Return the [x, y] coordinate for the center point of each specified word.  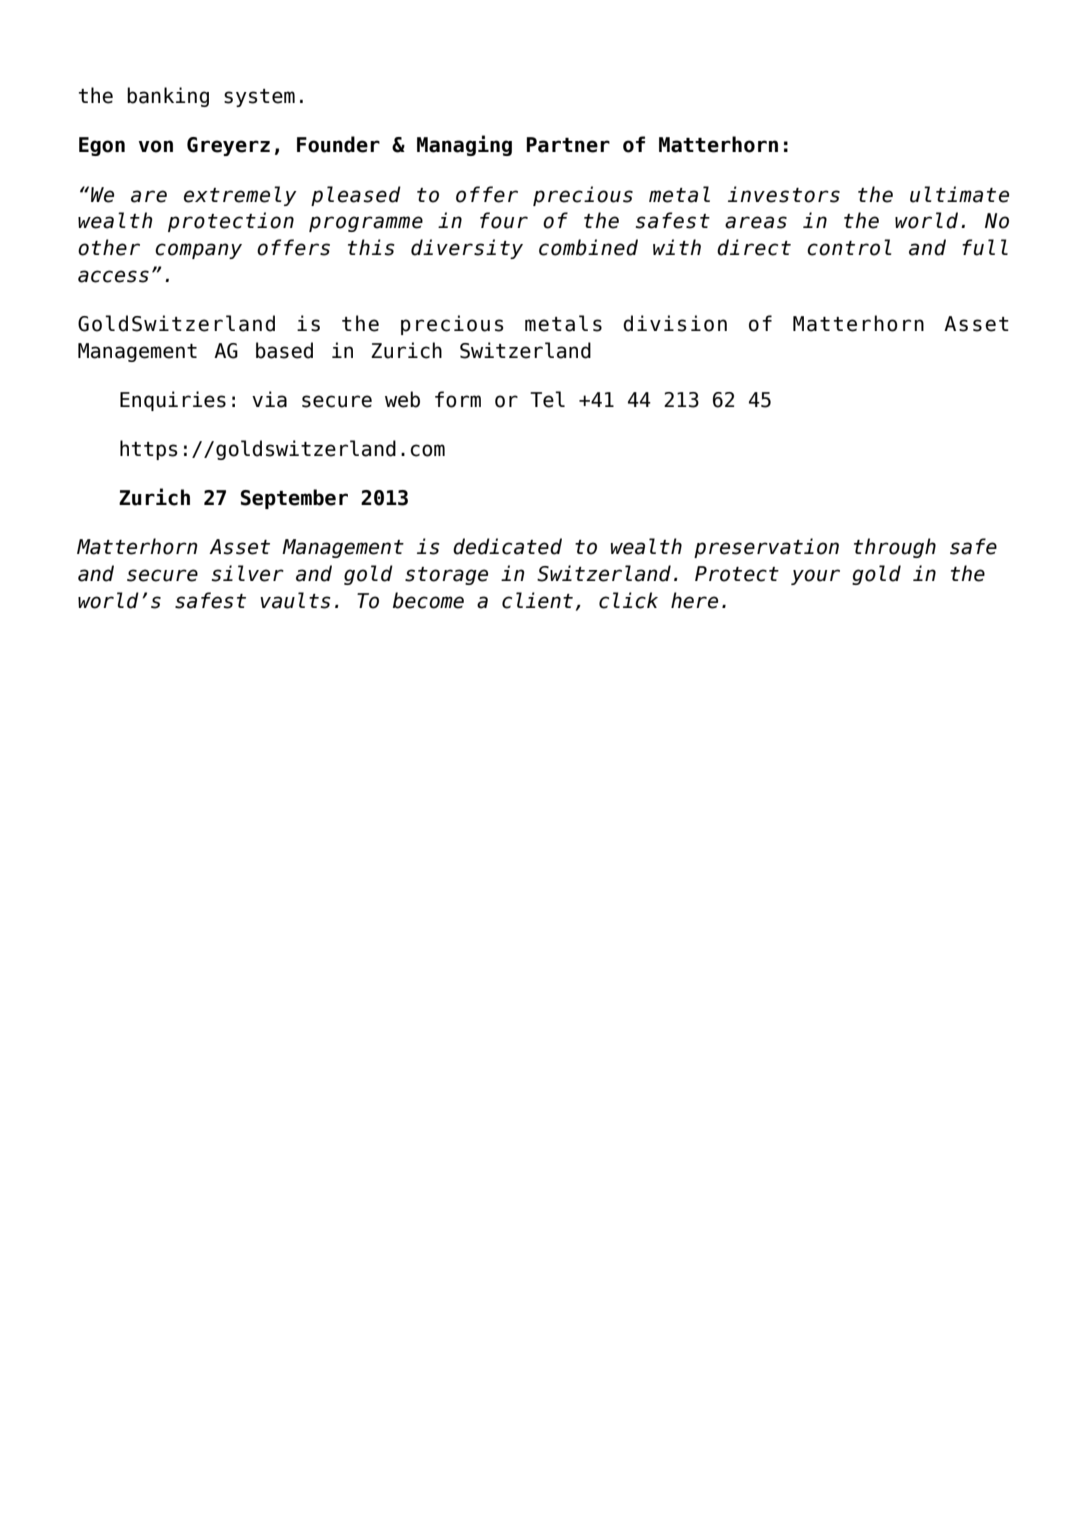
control [849, 247]
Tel [547, 399]
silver [247, 573]
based [284, 350]
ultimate [959, 194]
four [504, 220]
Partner [568, 145]
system [259, 98]
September [294, 499]
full [985, 247]
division [675, 323]
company [198, 251]
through [895, 548]
